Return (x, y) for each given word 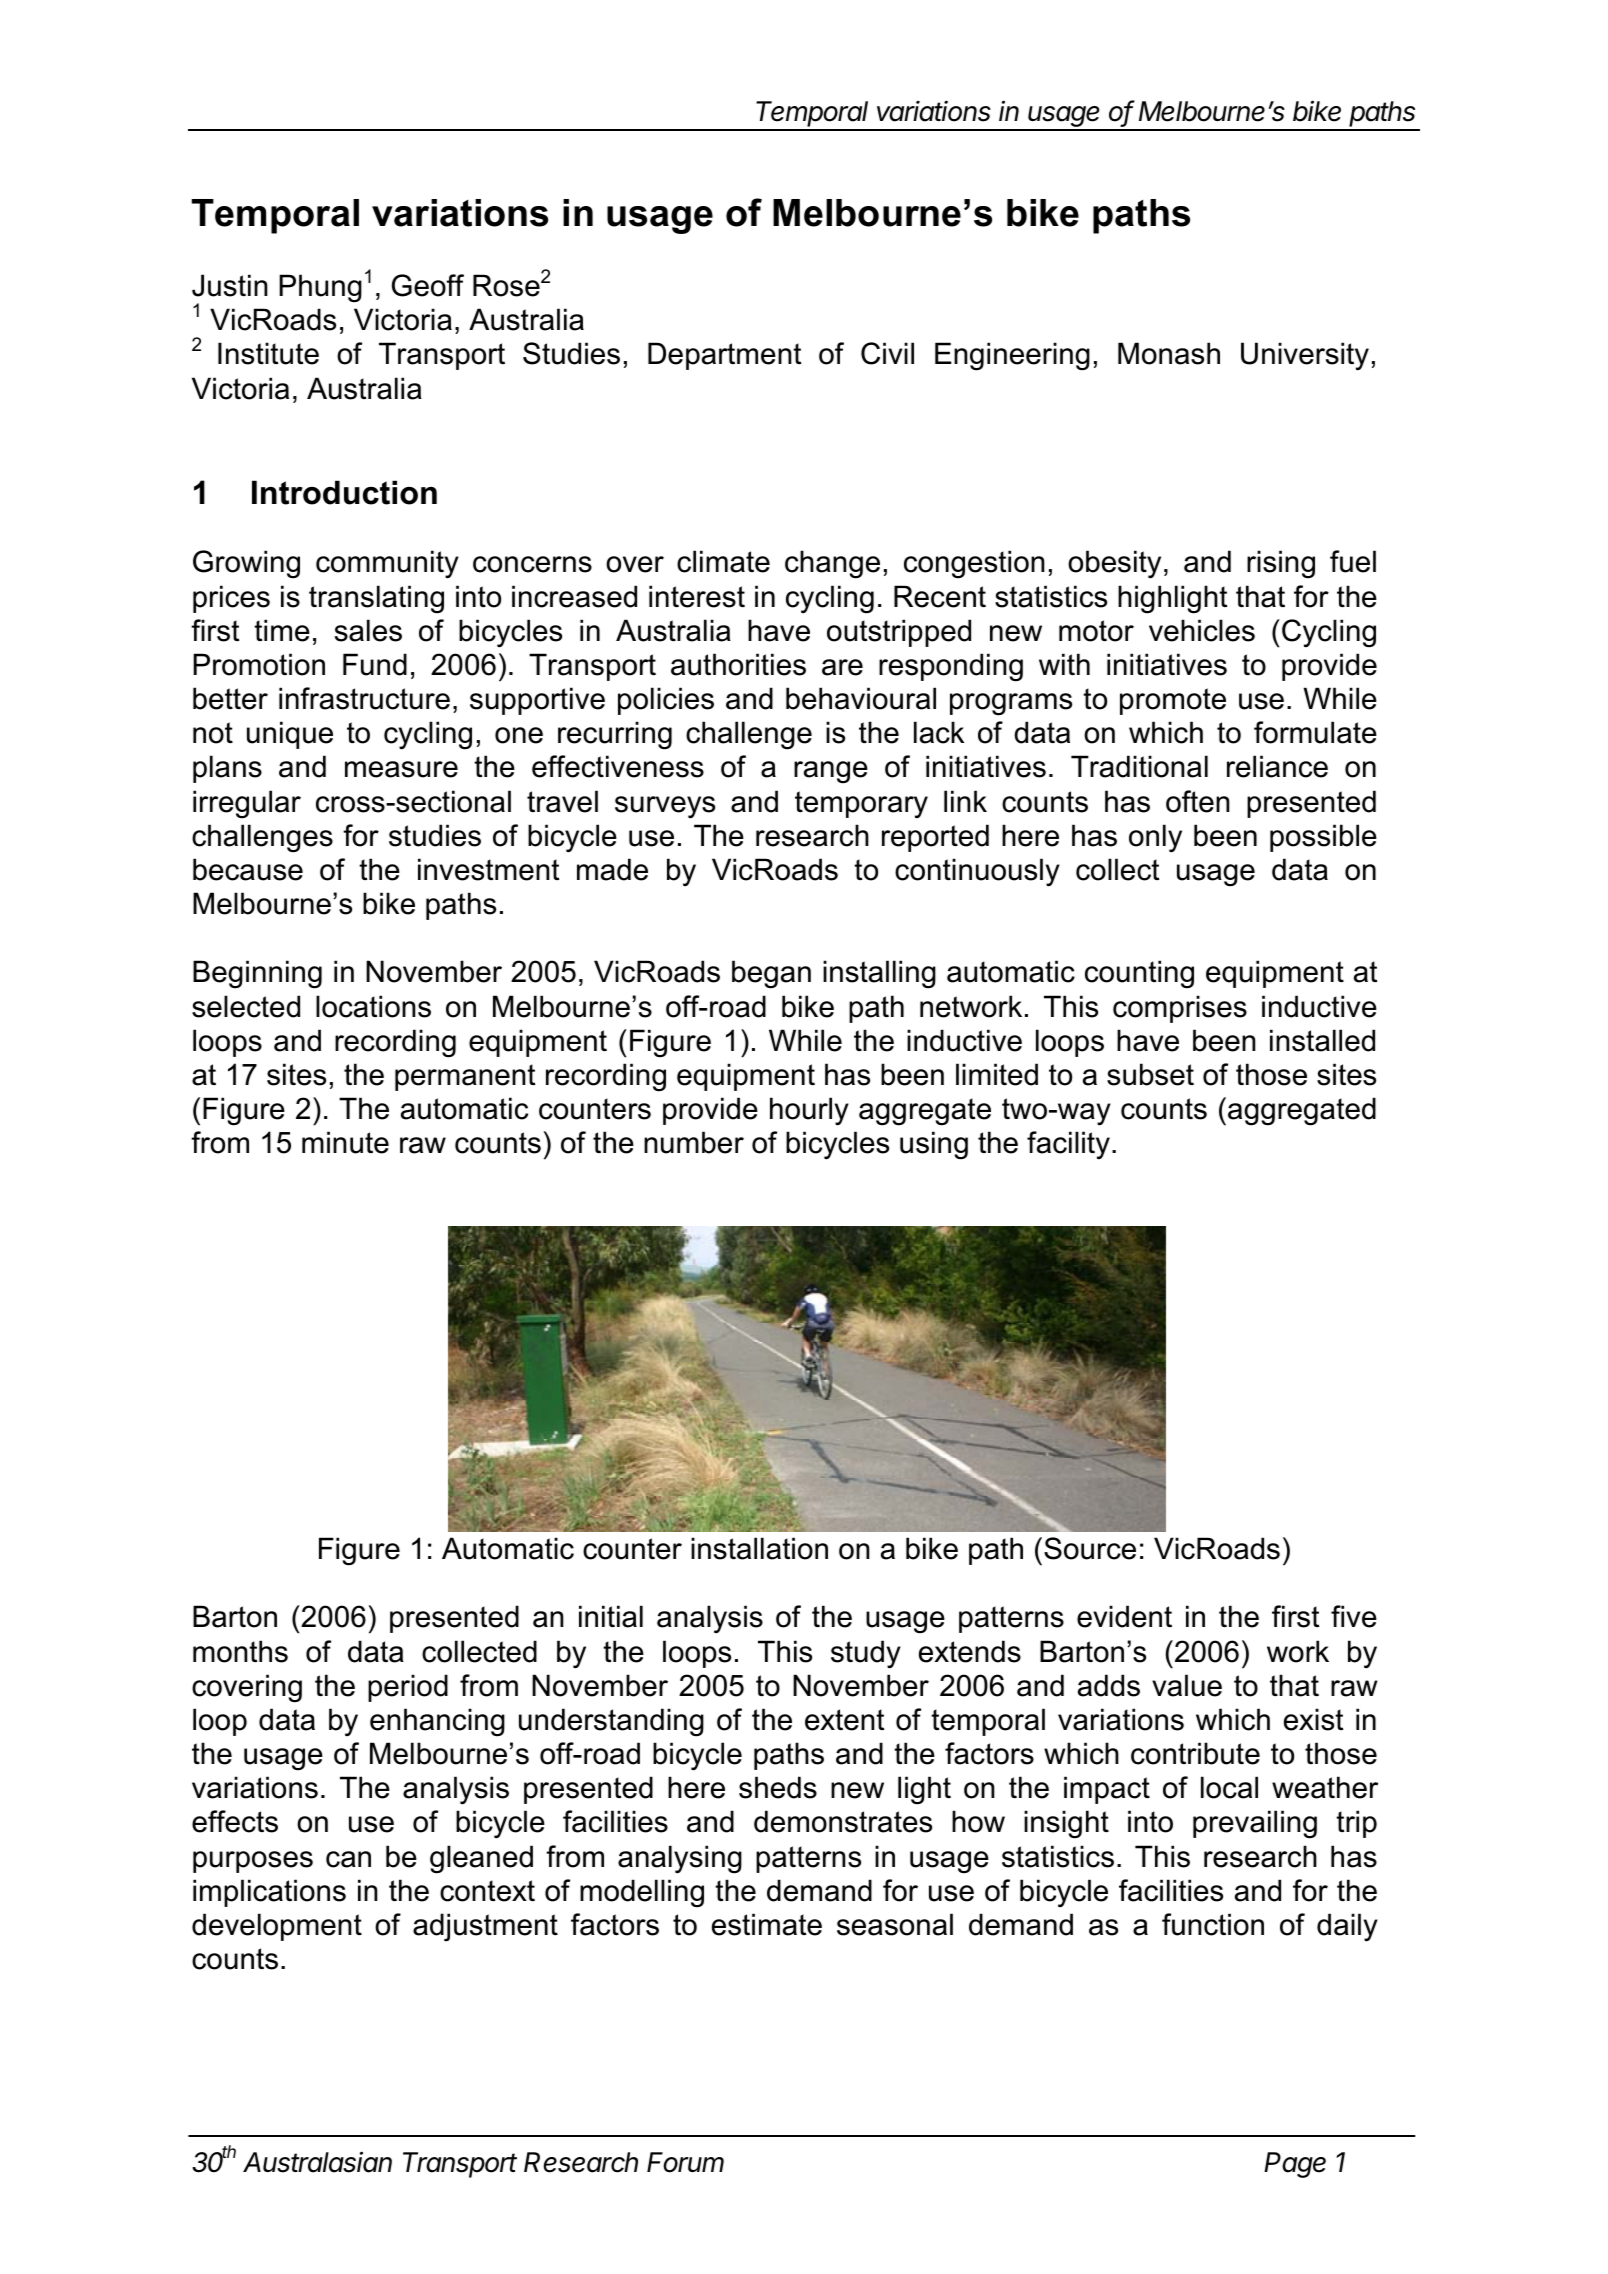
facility (1068, 1145)
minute (345, 1142)
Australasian (317, 2162)
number (694, 1142)
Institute (268, 353)
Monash (1169, 353)
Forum (685, 2162)
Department (724, 356)
